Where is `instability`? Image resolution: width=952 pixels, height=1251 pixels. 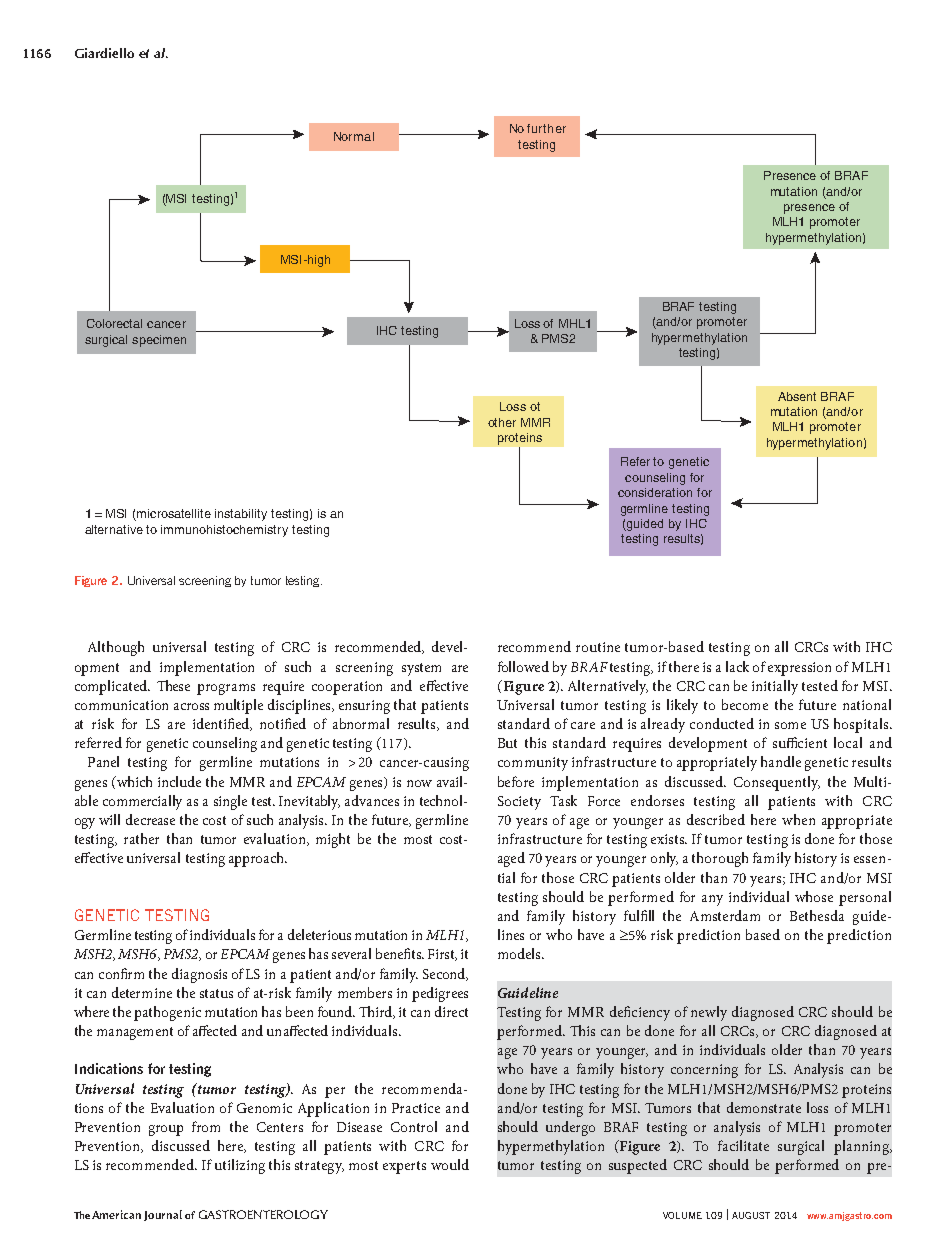 instability is located at coordinates (241, 515).
